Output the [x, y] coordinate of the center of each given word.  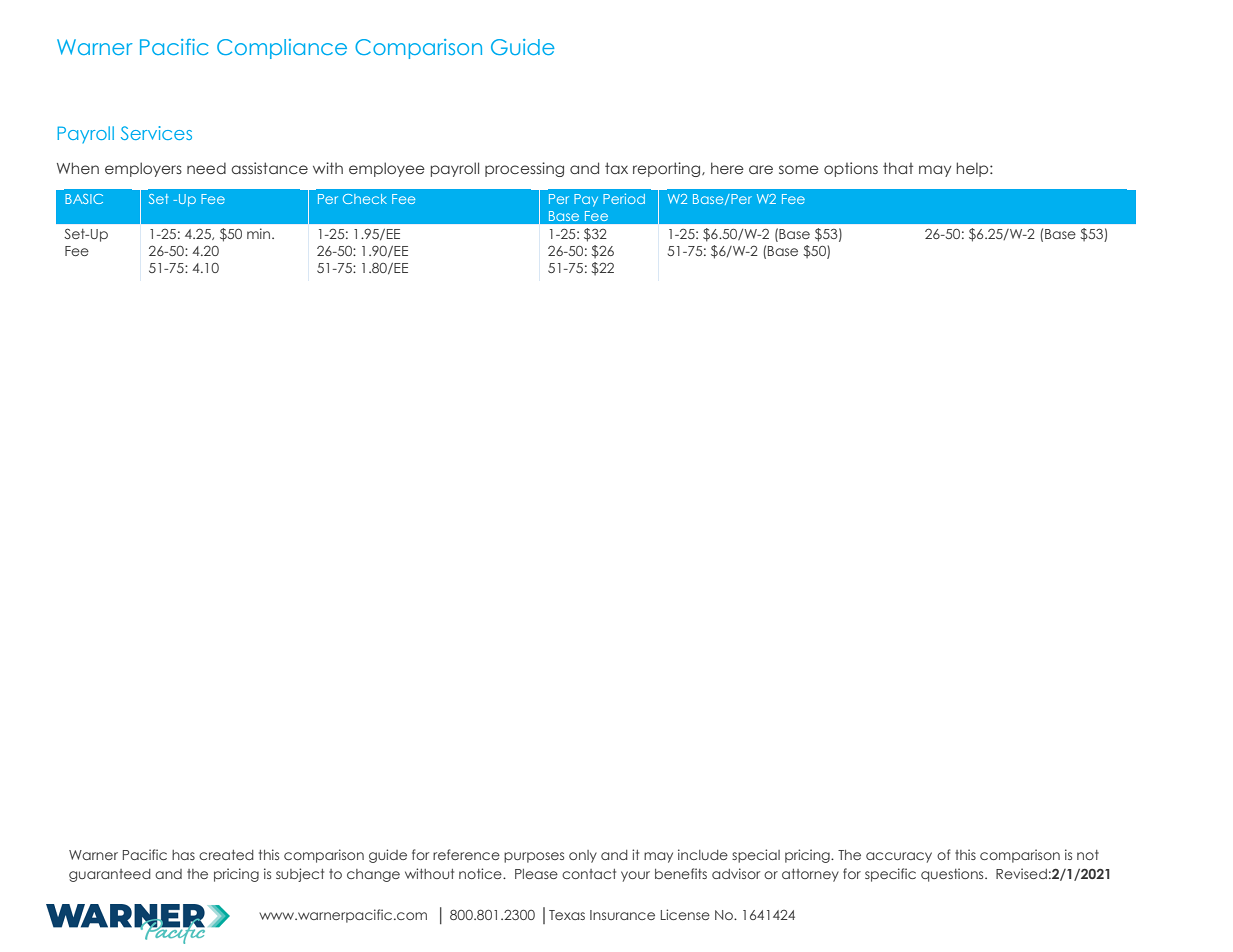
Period [624, 199]
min [260, 233]
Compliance [282, 49]
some [799, 169]
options [851, 169]
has [183, 855]
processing [524, 169]
